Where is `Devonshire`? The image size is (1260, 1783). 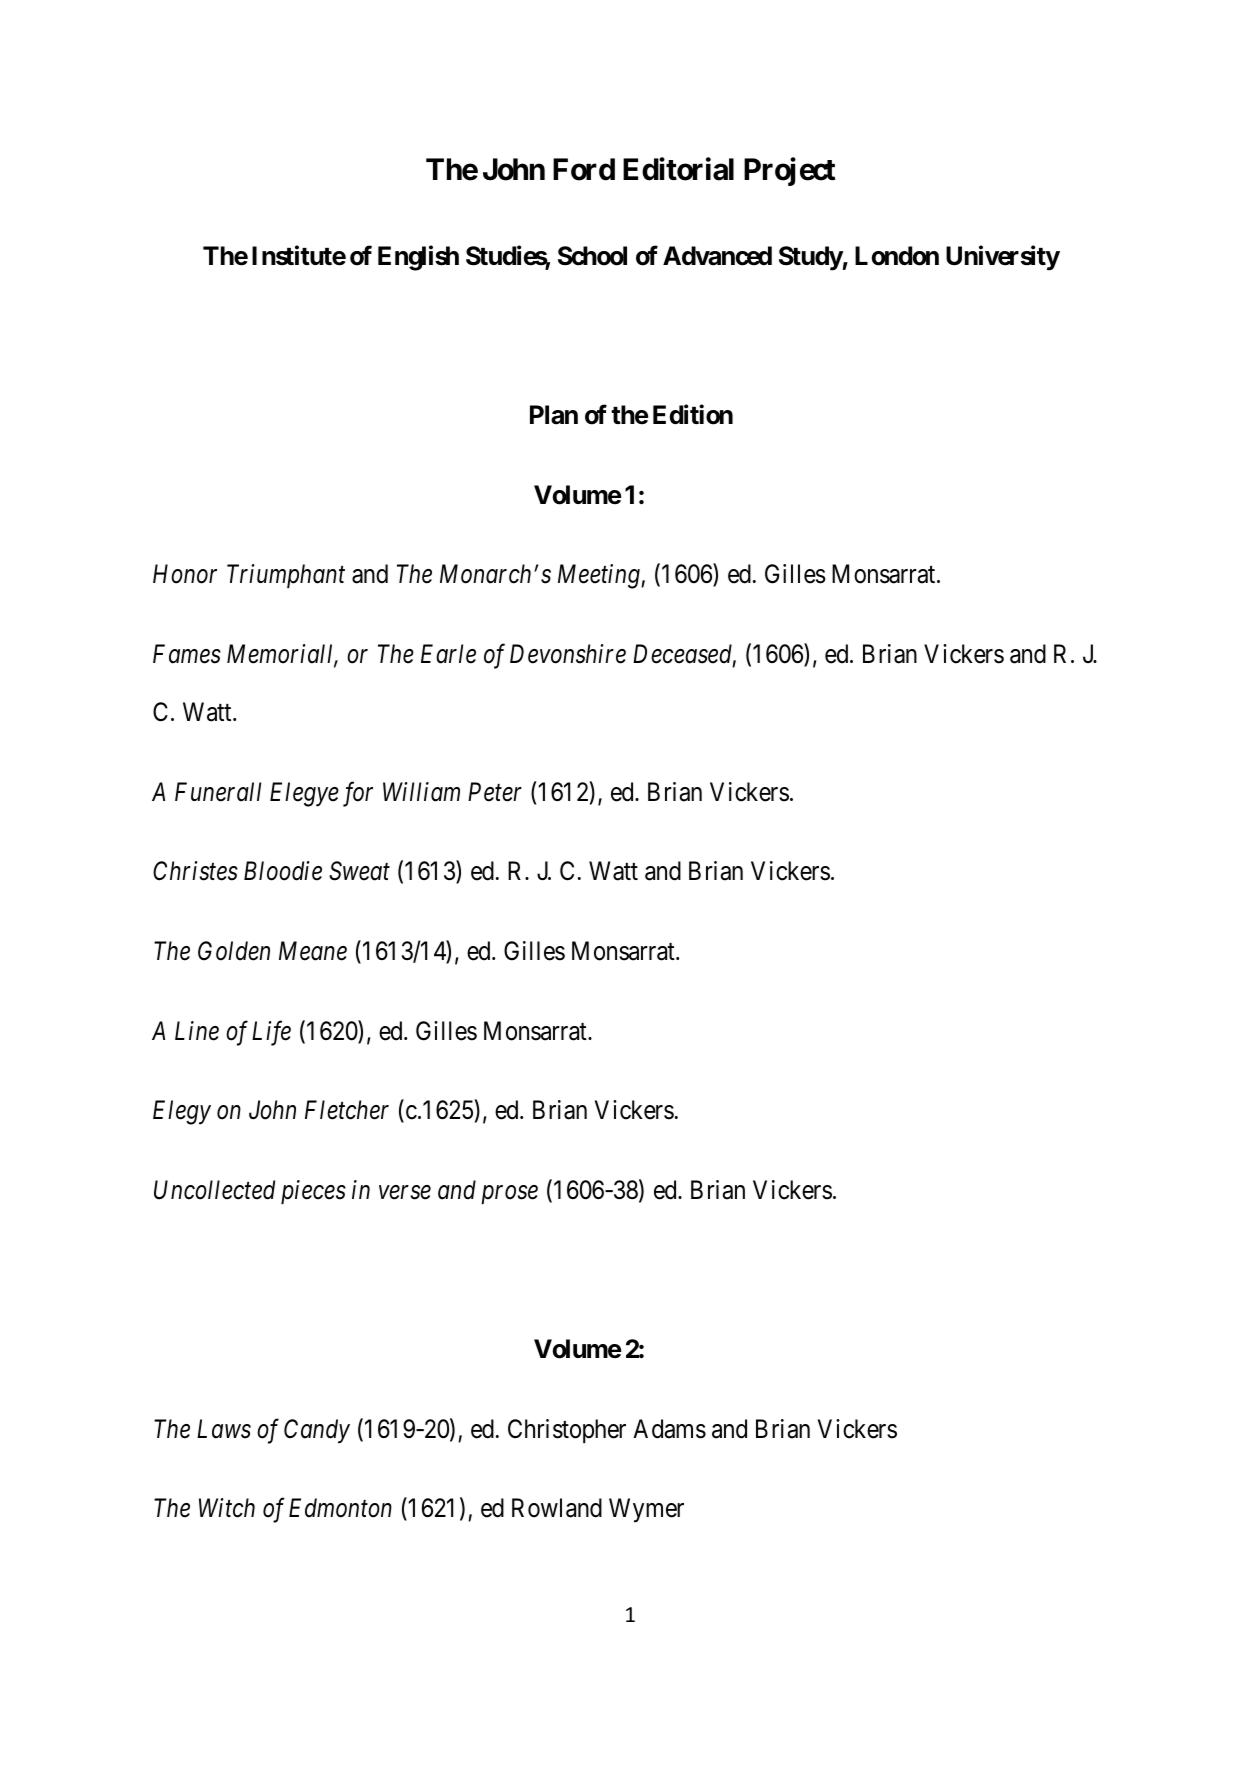
Devonshire is located at coordinates (568, 654).
